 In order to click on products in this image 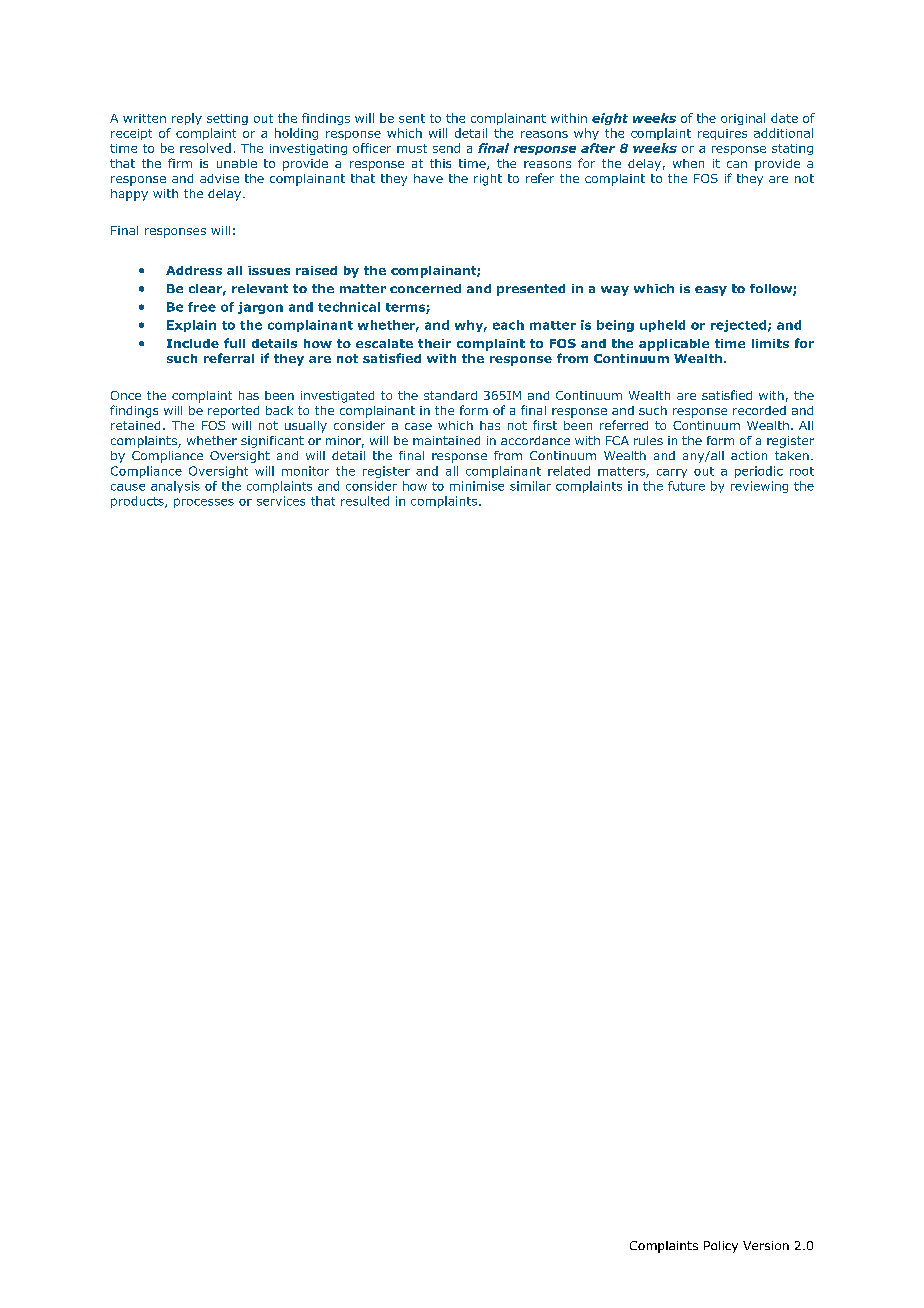, I will do `click(138, 502)`.
